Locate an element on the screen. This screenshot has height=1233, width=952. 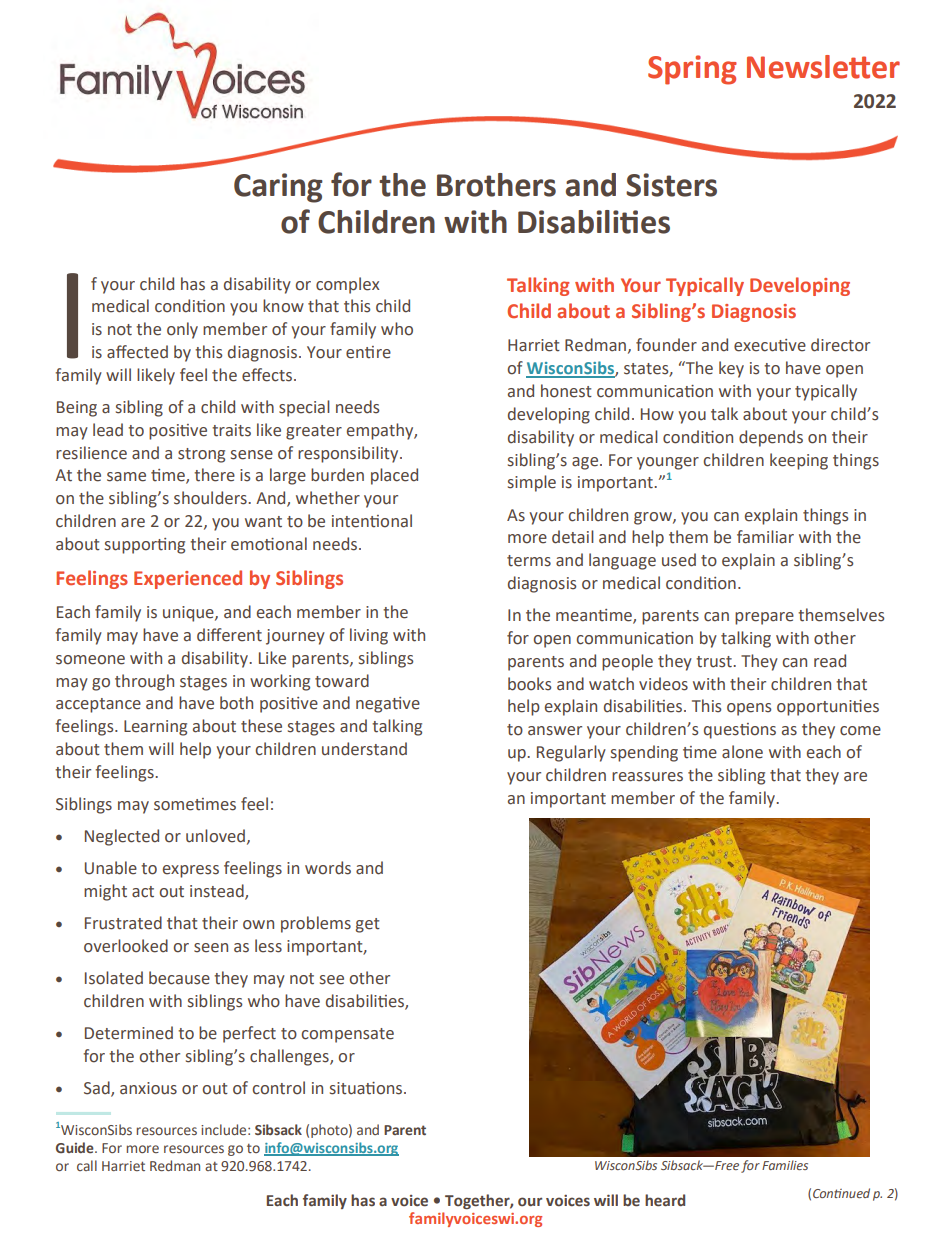
alone is located at coordinates (742, 752).
